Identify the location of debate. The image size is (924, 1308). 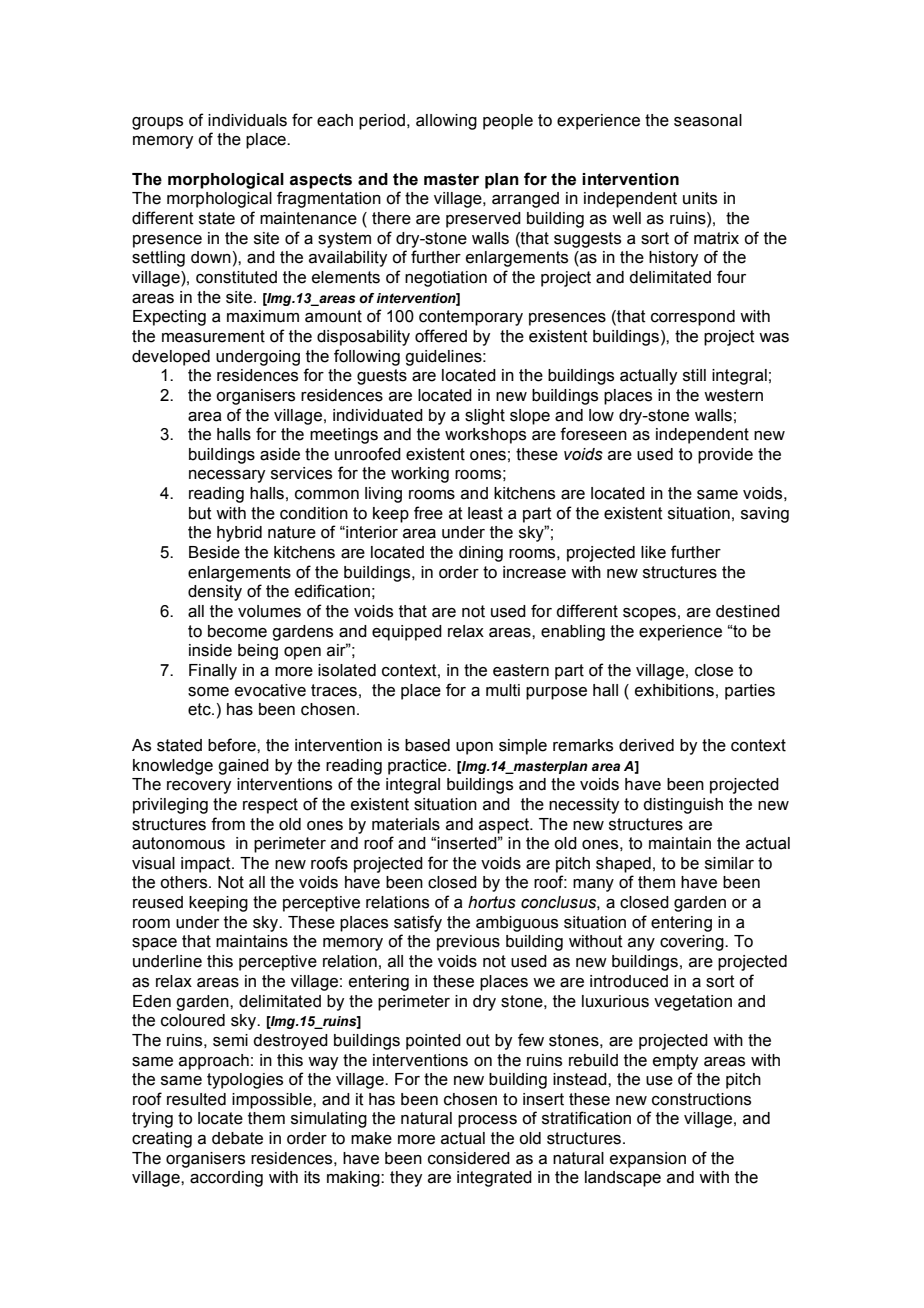
(237, 1138).
